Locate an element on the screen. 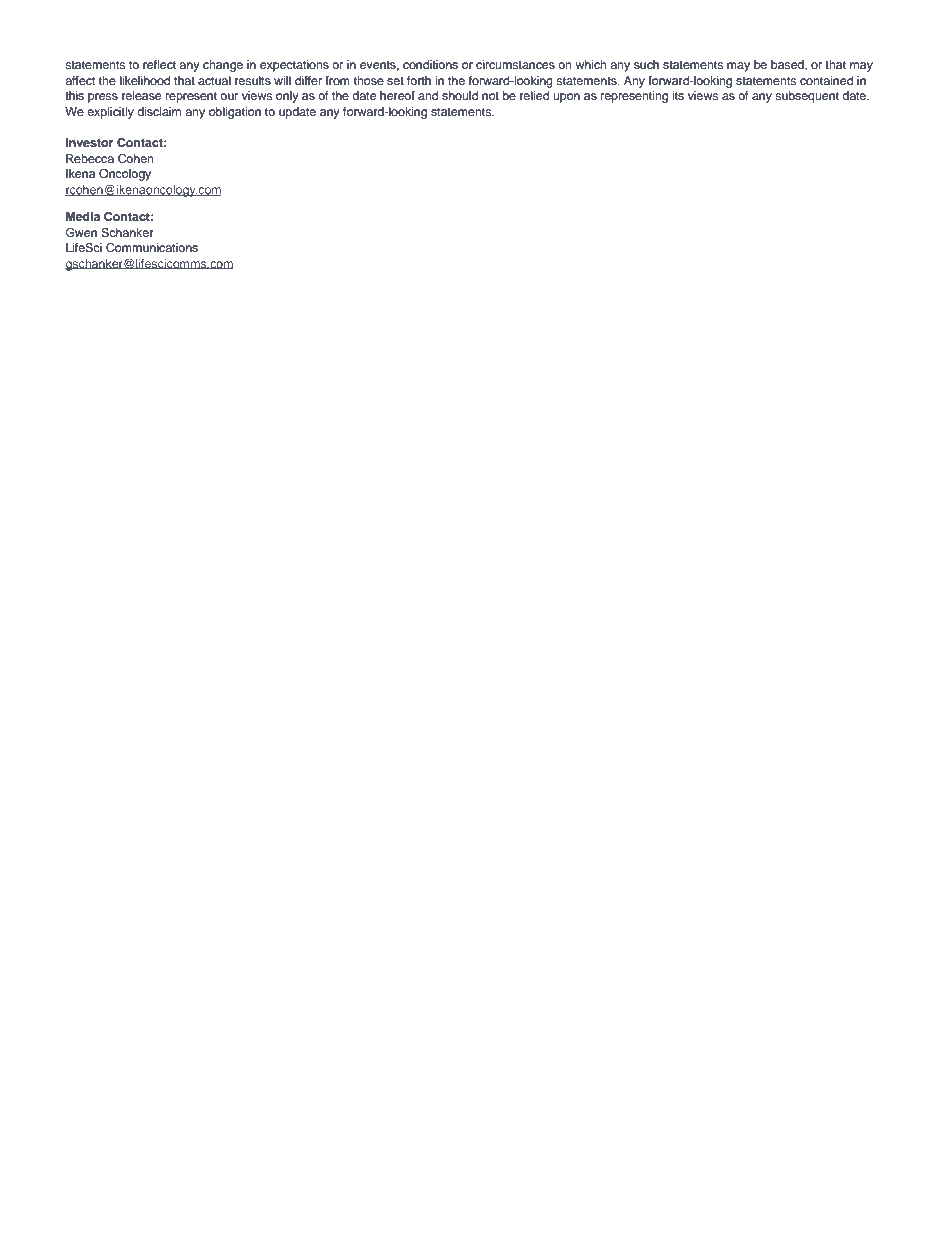  Investor is located at coordinates (89, 142).
